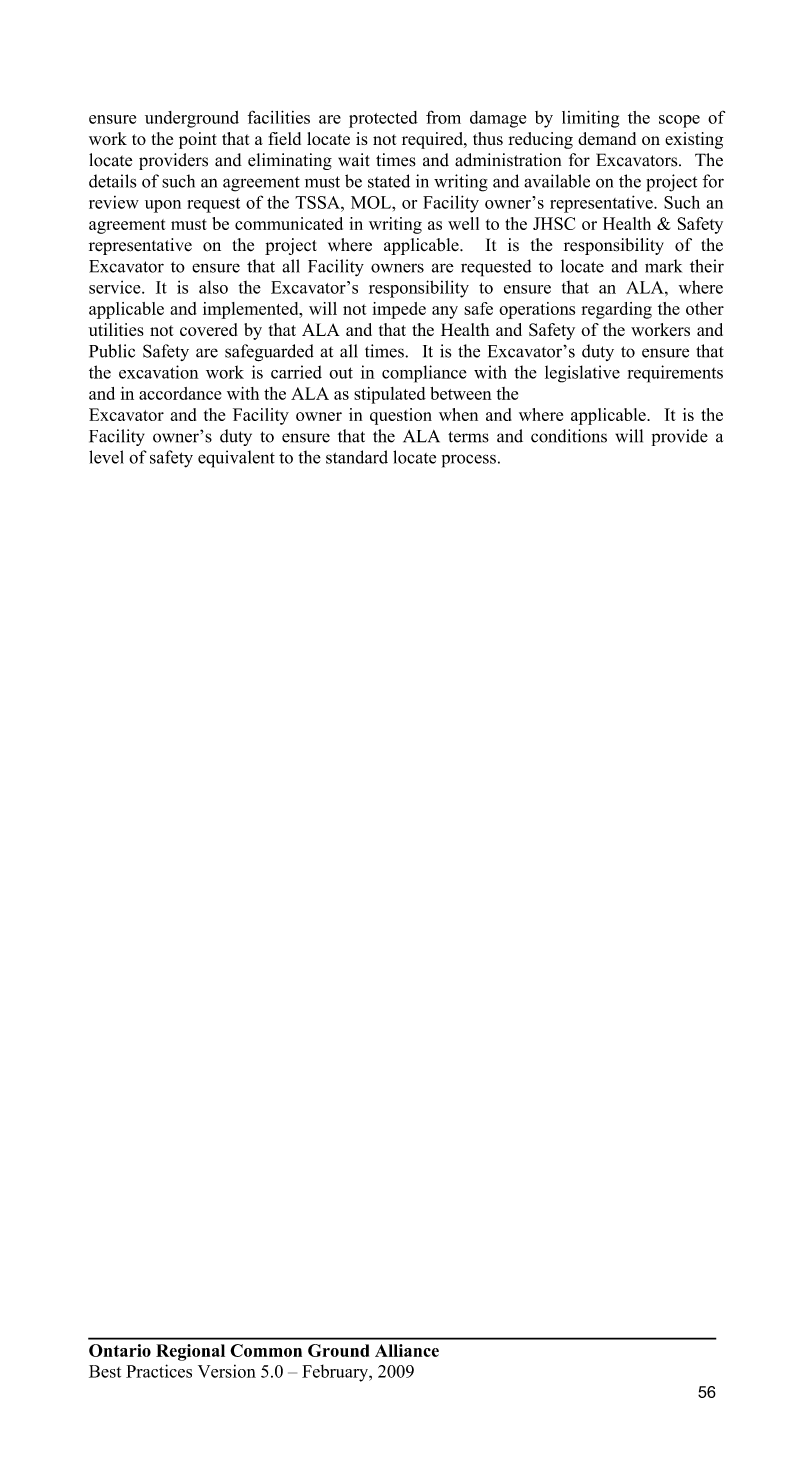 The width and height of the page is (812, 1477). I want to click on Practices, so click(159, 1371).
